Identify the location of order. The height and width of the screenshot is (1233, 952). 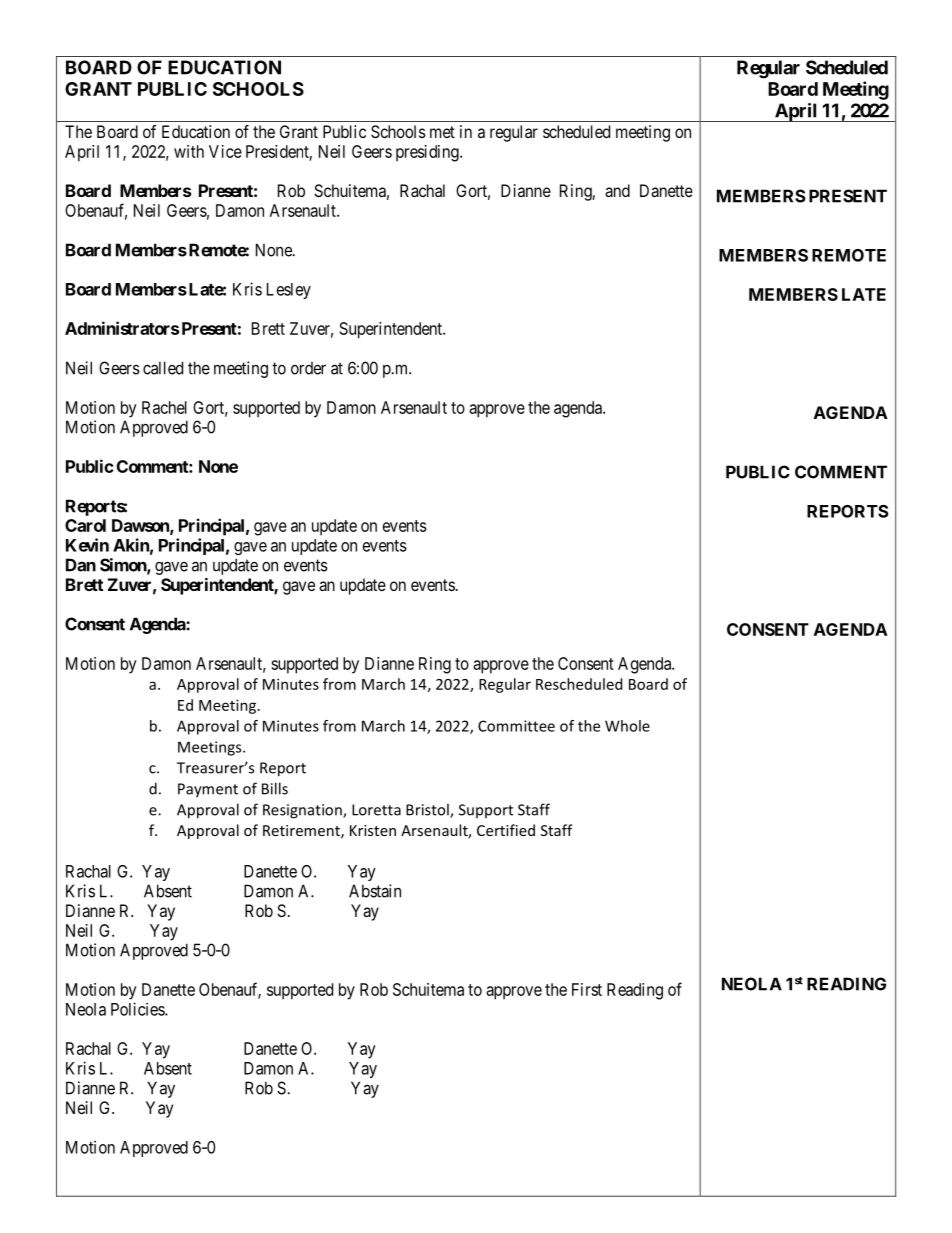
(308, 368).
